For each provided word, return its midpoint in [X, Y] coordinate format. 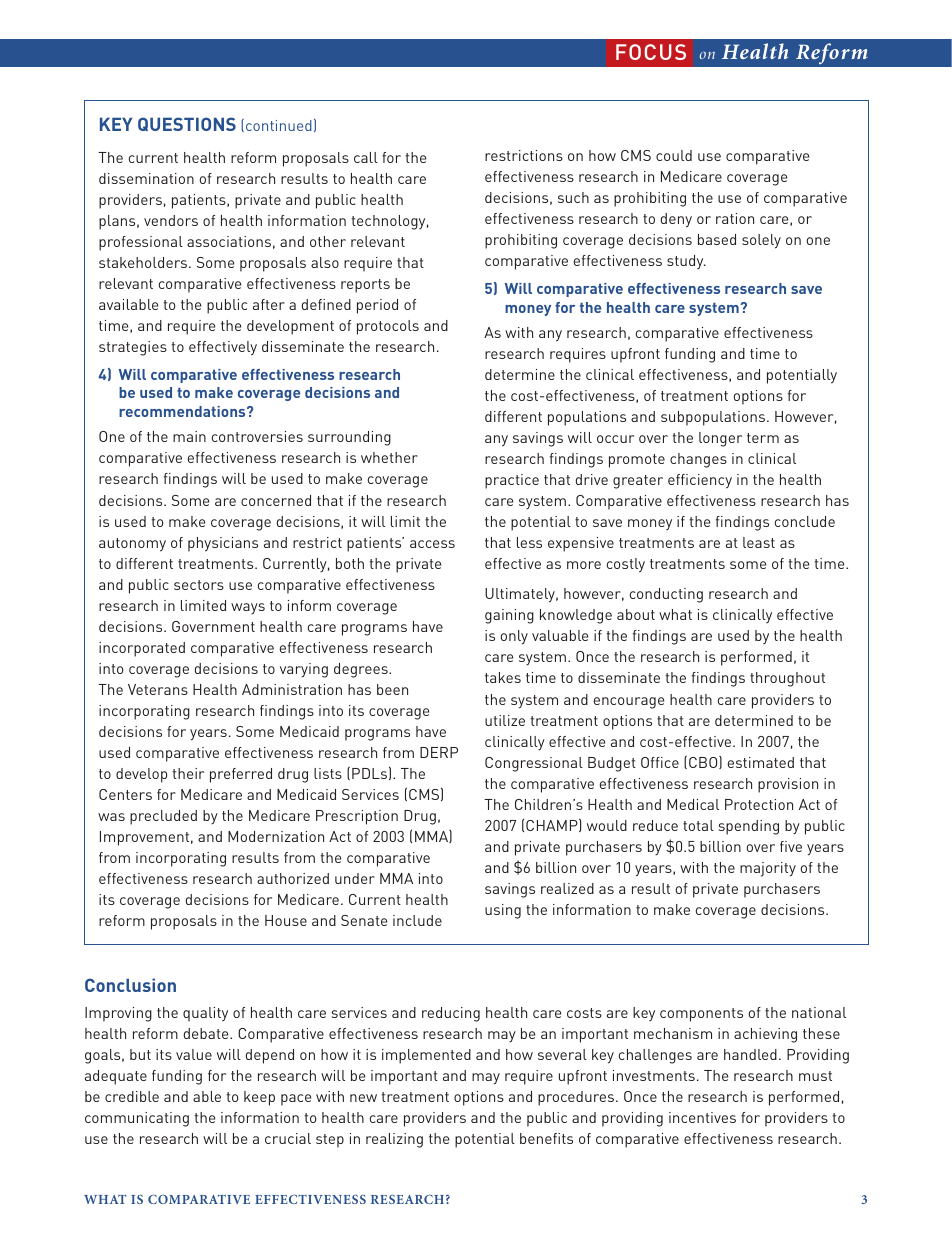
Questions [187, 124]
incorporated [142, 649]
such [573, 197]
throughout [787, 679]
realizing [394, 1140]
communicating [137, 1119]
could [674, 155]
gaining [509, 616]
